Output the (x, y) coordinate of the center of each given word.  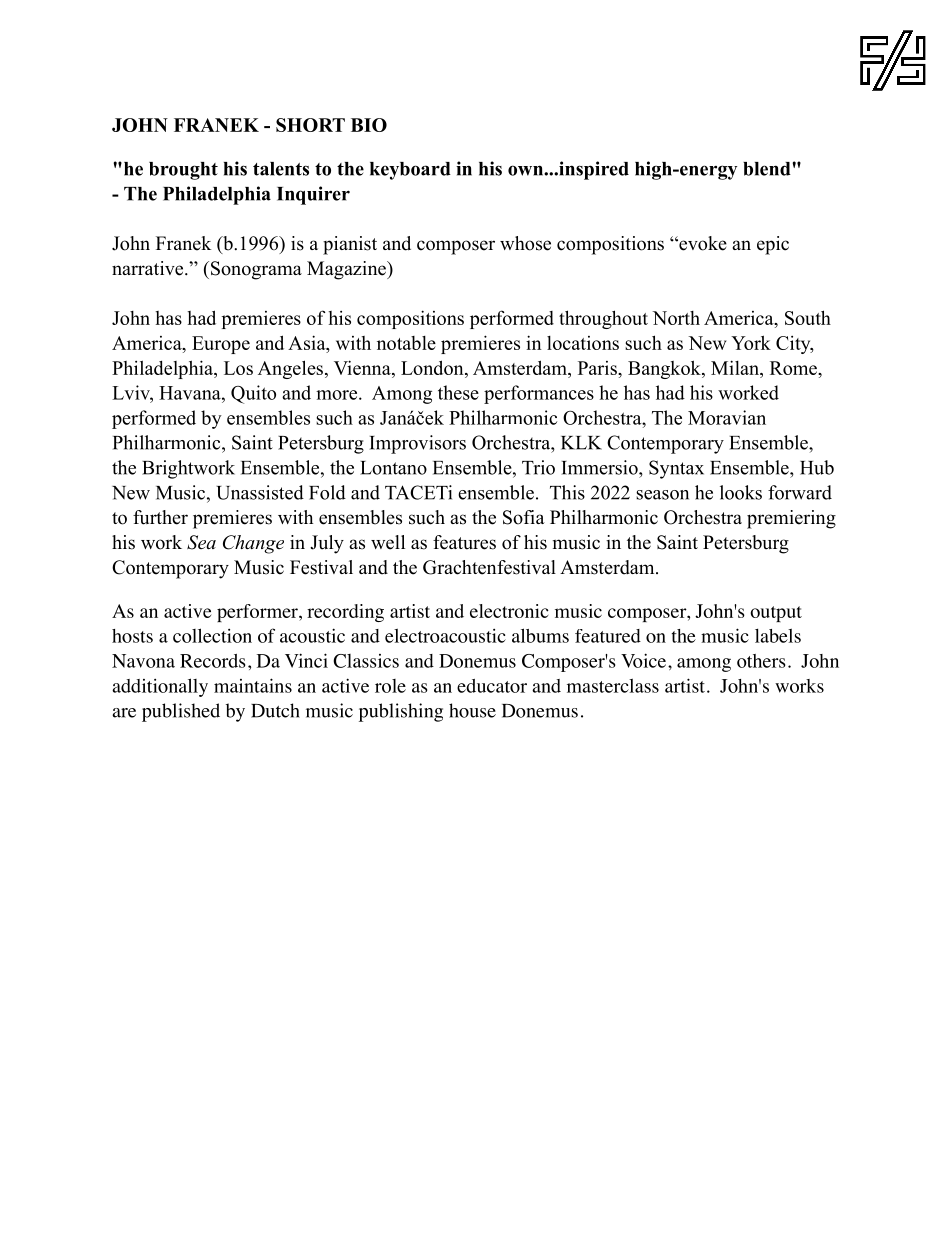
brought (183, 171)
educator (492, 686)
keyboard (410, 171)
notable (406, 343)
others (761, 661)
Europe (221, 345)
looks (741, 492)
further (160, 517)
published (181, 712)
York (751, 342)
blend (768, 169)
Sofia (524, 517)
